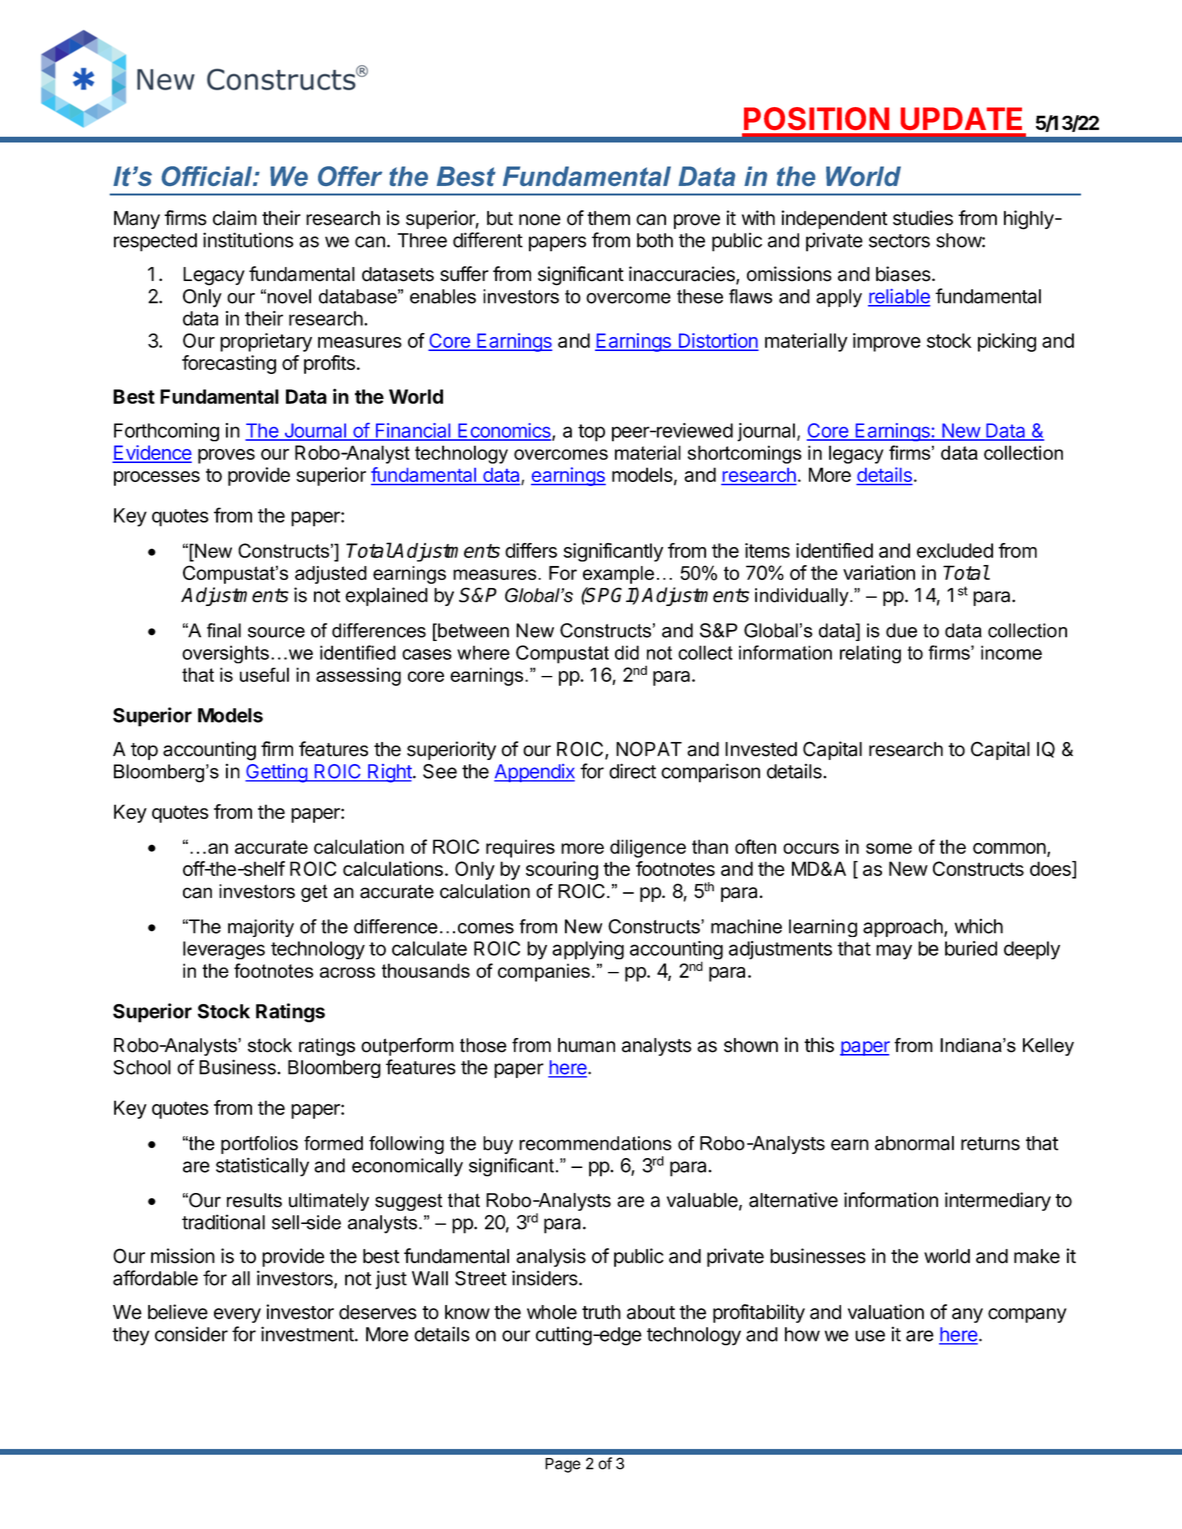  Describe the element at coordinates (608, 218) in the screenshot. I see `them` at that location.
